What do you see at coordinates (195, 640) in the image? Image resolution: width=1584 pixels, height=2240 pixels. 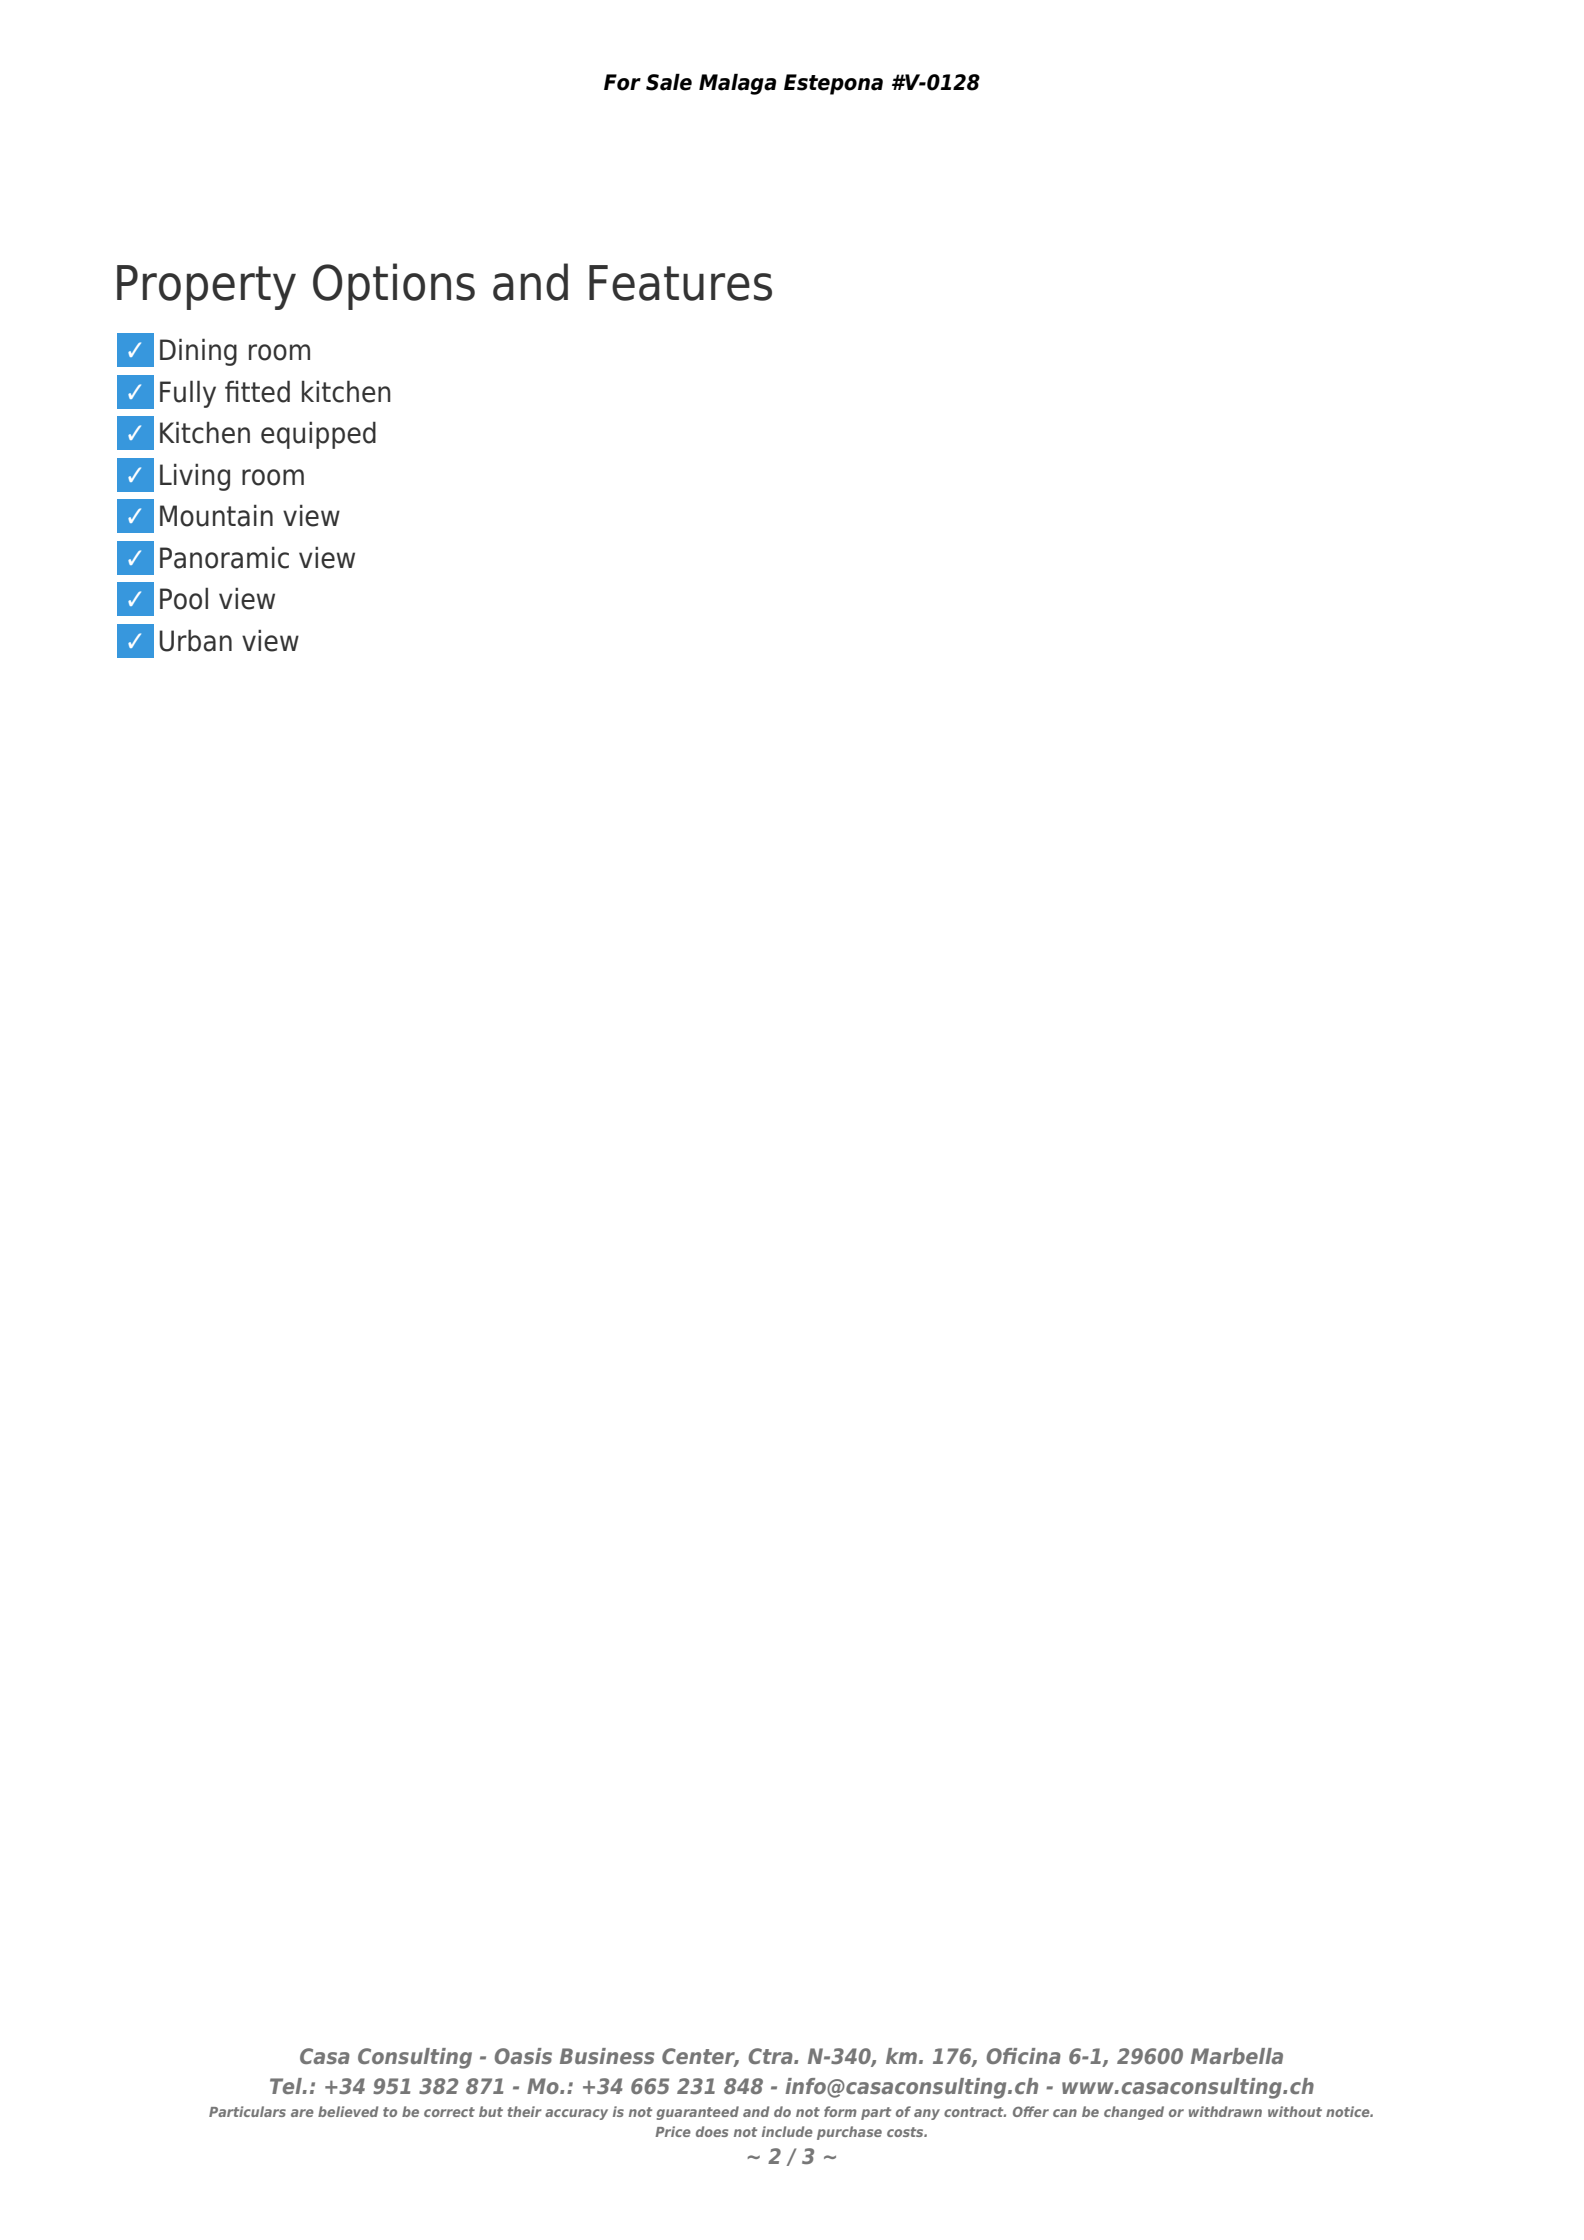 I see `Urban` at bounding box center [195, 640].
